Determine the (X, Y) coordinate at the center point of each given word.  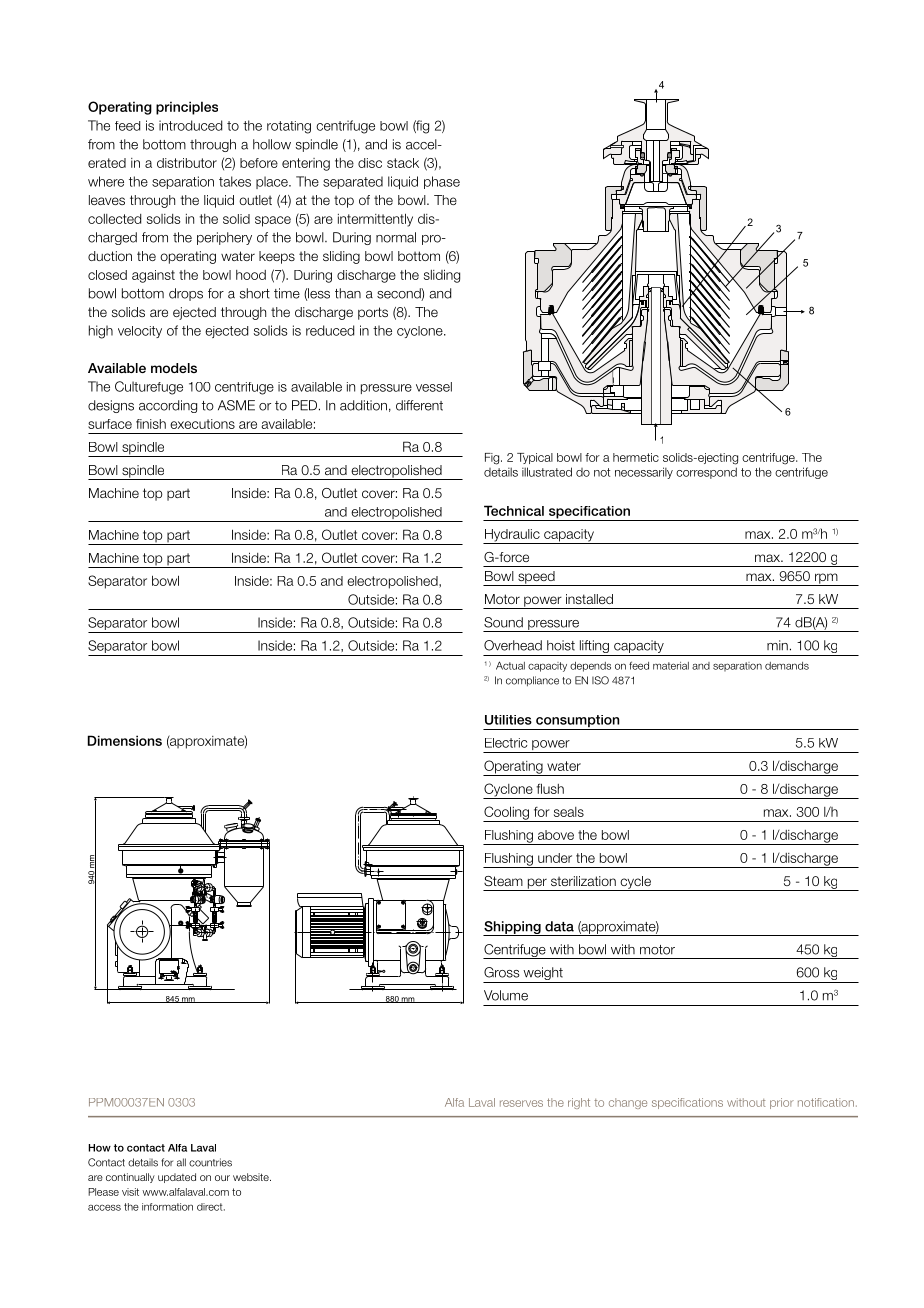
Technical (514, 510)
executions (202, 424)
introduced (190, 125)
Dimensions (125, 740)
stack (403, 163)
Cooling (507, 814)
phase (442, 182)
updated (177, 1178)
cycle (635, 883)
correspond (706, 473)
